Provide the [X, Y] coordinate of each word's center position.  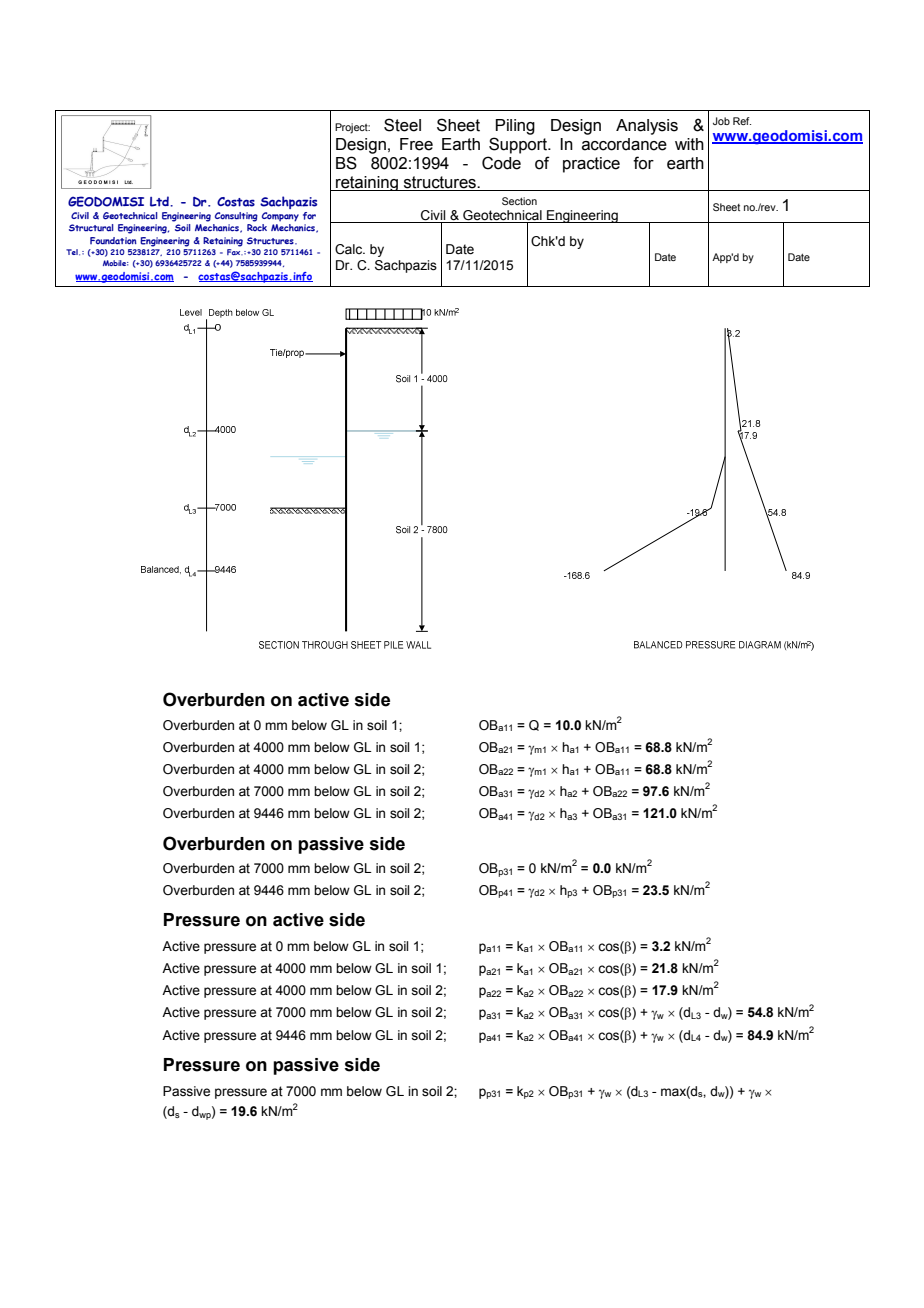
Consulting [236, 217]
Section [519, 201]
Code [501, 163]
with [689, 144]
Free [416, 144]
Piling [515, 127]
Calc [350, 249]
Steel [402, 125]
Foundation [113, 241]
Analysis [647, 127]
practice [591, 165]
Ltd [160, 201]
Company [280, 217]
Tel [73, 252]
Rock [257, 227]
